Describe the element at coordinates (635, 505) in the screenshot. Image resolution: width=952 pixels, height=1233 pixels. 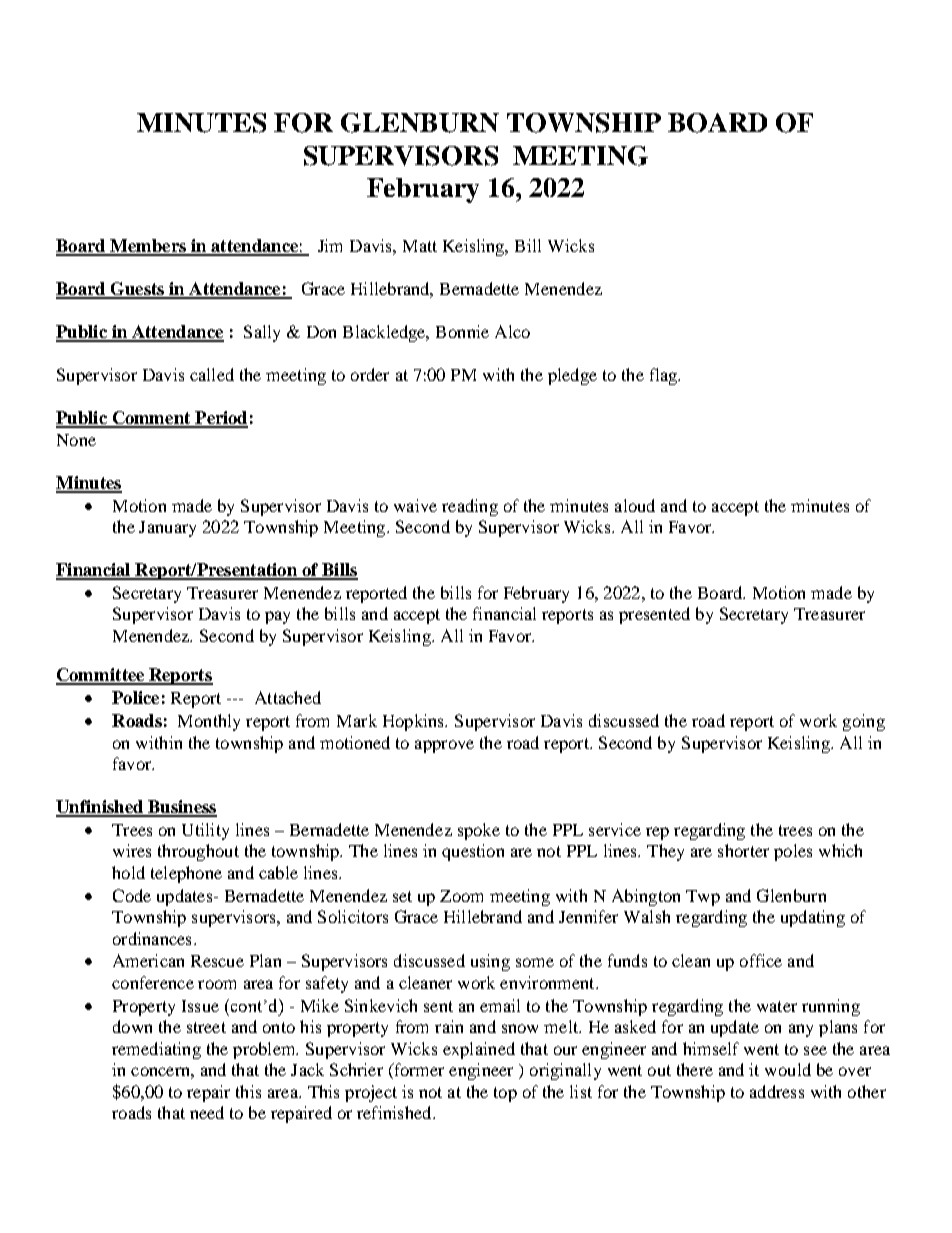
I see `aloud` at that location.
